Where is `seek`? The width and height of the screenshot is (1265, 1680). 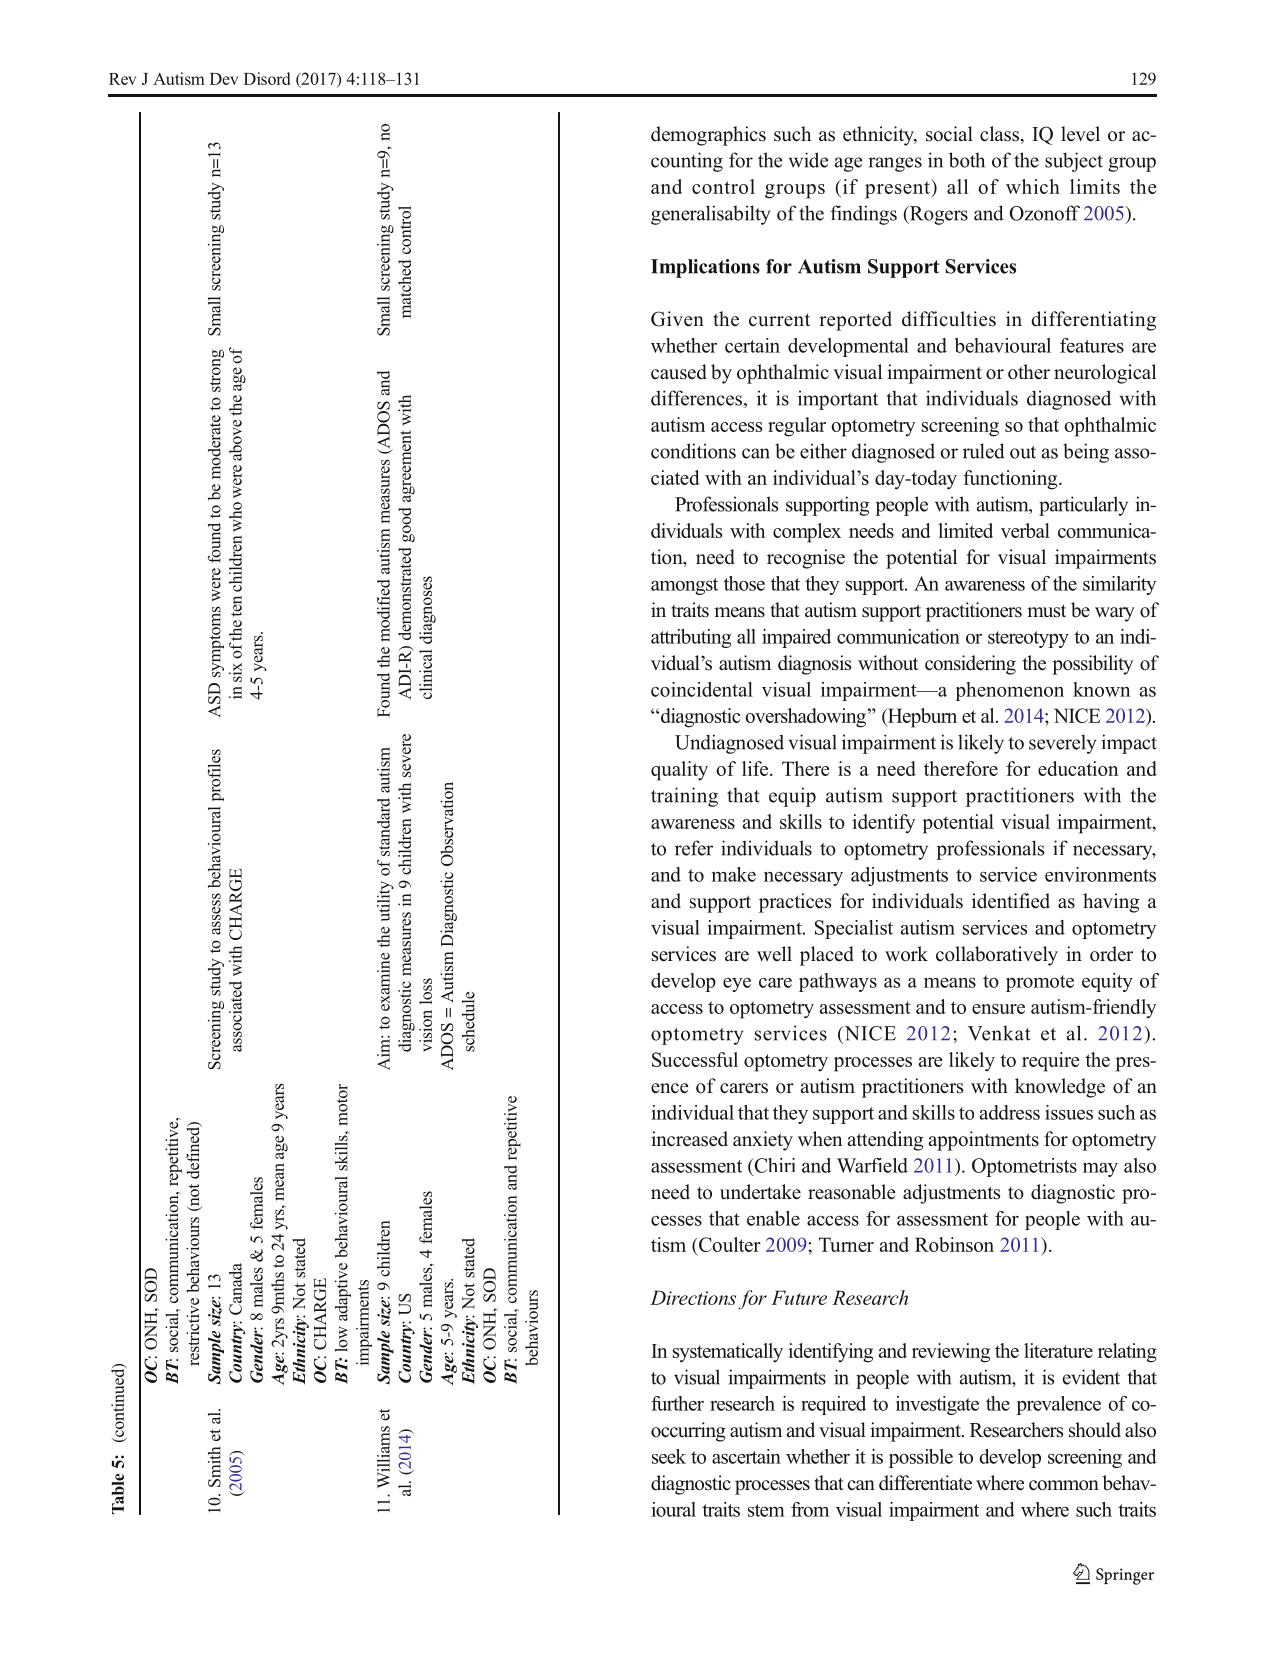
seek is located at coordinates (669, 1456).
